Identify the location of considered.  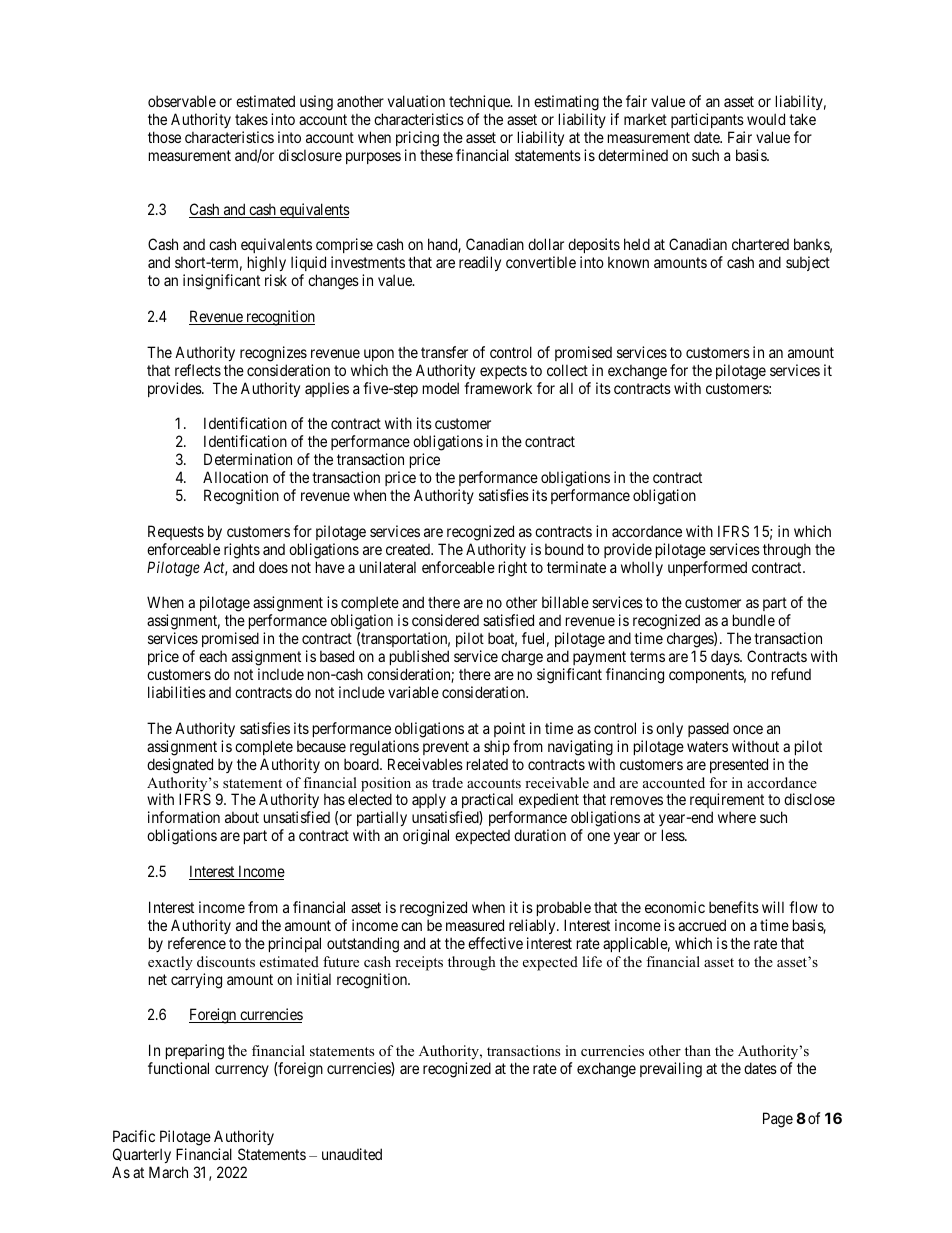
(445, 620).
